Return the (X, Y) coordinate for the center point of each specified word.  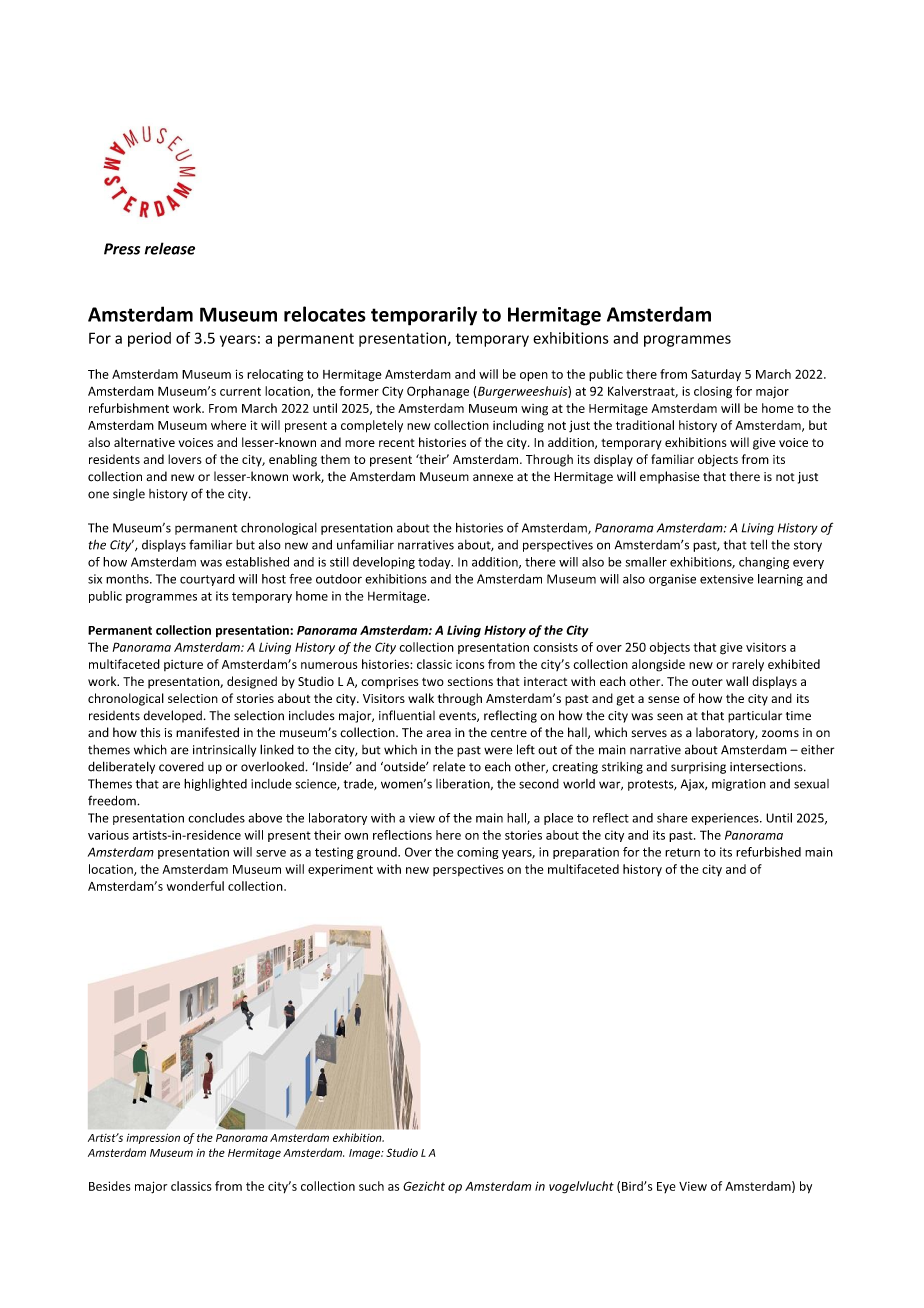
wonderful (195, 886)
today (435, 563)
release (170, 248)
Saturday (716, 375)
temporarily (424, 316)
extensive (727, 579)
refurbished (768, 852)
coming (478, 853)
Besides (109, 1186)
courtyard (207, 580)
